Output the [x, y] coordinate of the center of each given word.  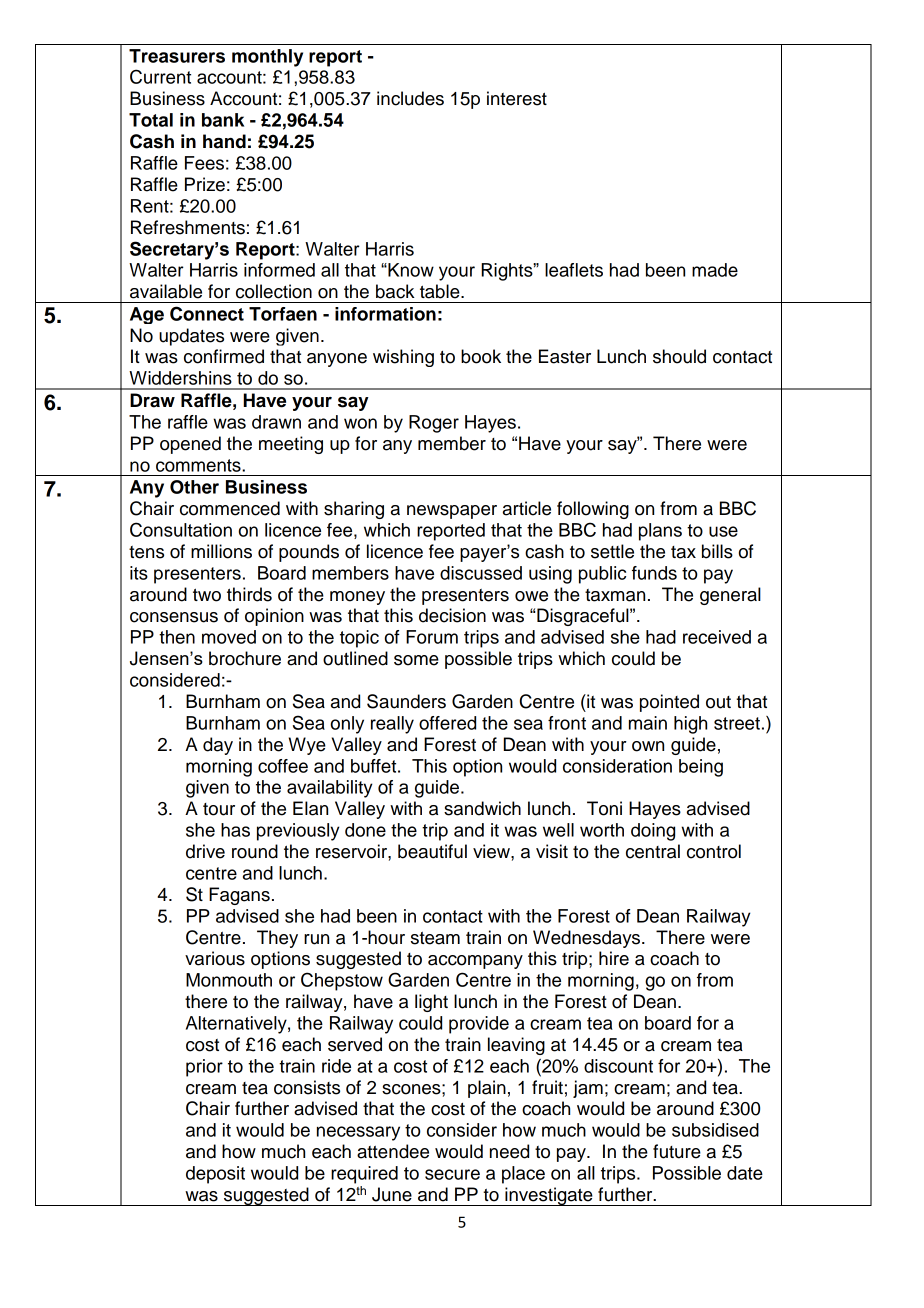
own [648, 746]
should [679, 356]
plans [660, 532]
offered [447, 723]
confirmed [224, 356]
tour [219, 809]
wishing [403, 358]
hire [614, 958]
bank [223, 120]
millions [221, 551]
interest [517, 98]
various [215, 958]
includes [410, 98]
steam [435, 938]
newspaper [452, 512]
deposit [215, 1175]
